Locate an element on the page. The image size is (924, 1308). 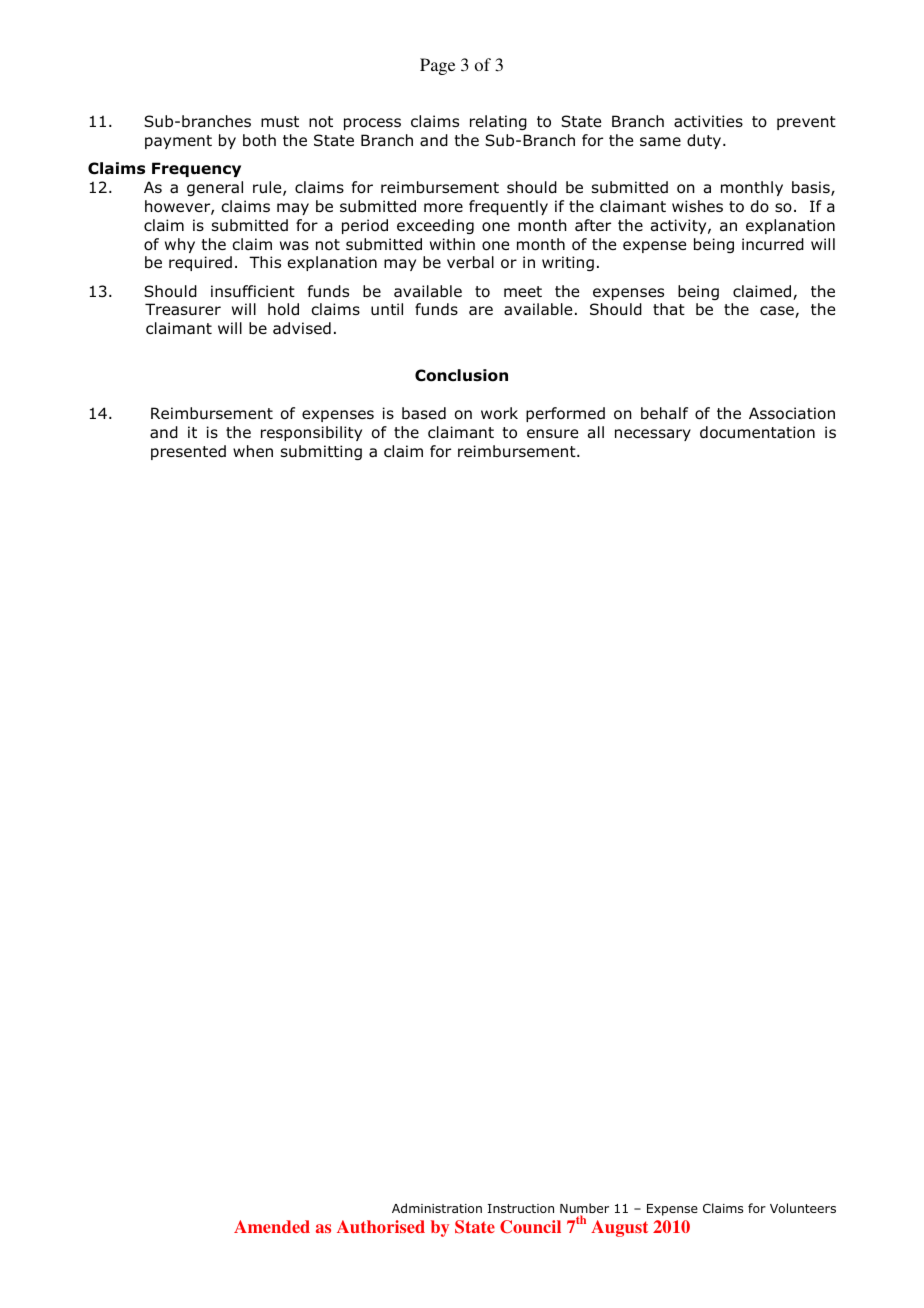
must is located at coordinates (280, 122).
